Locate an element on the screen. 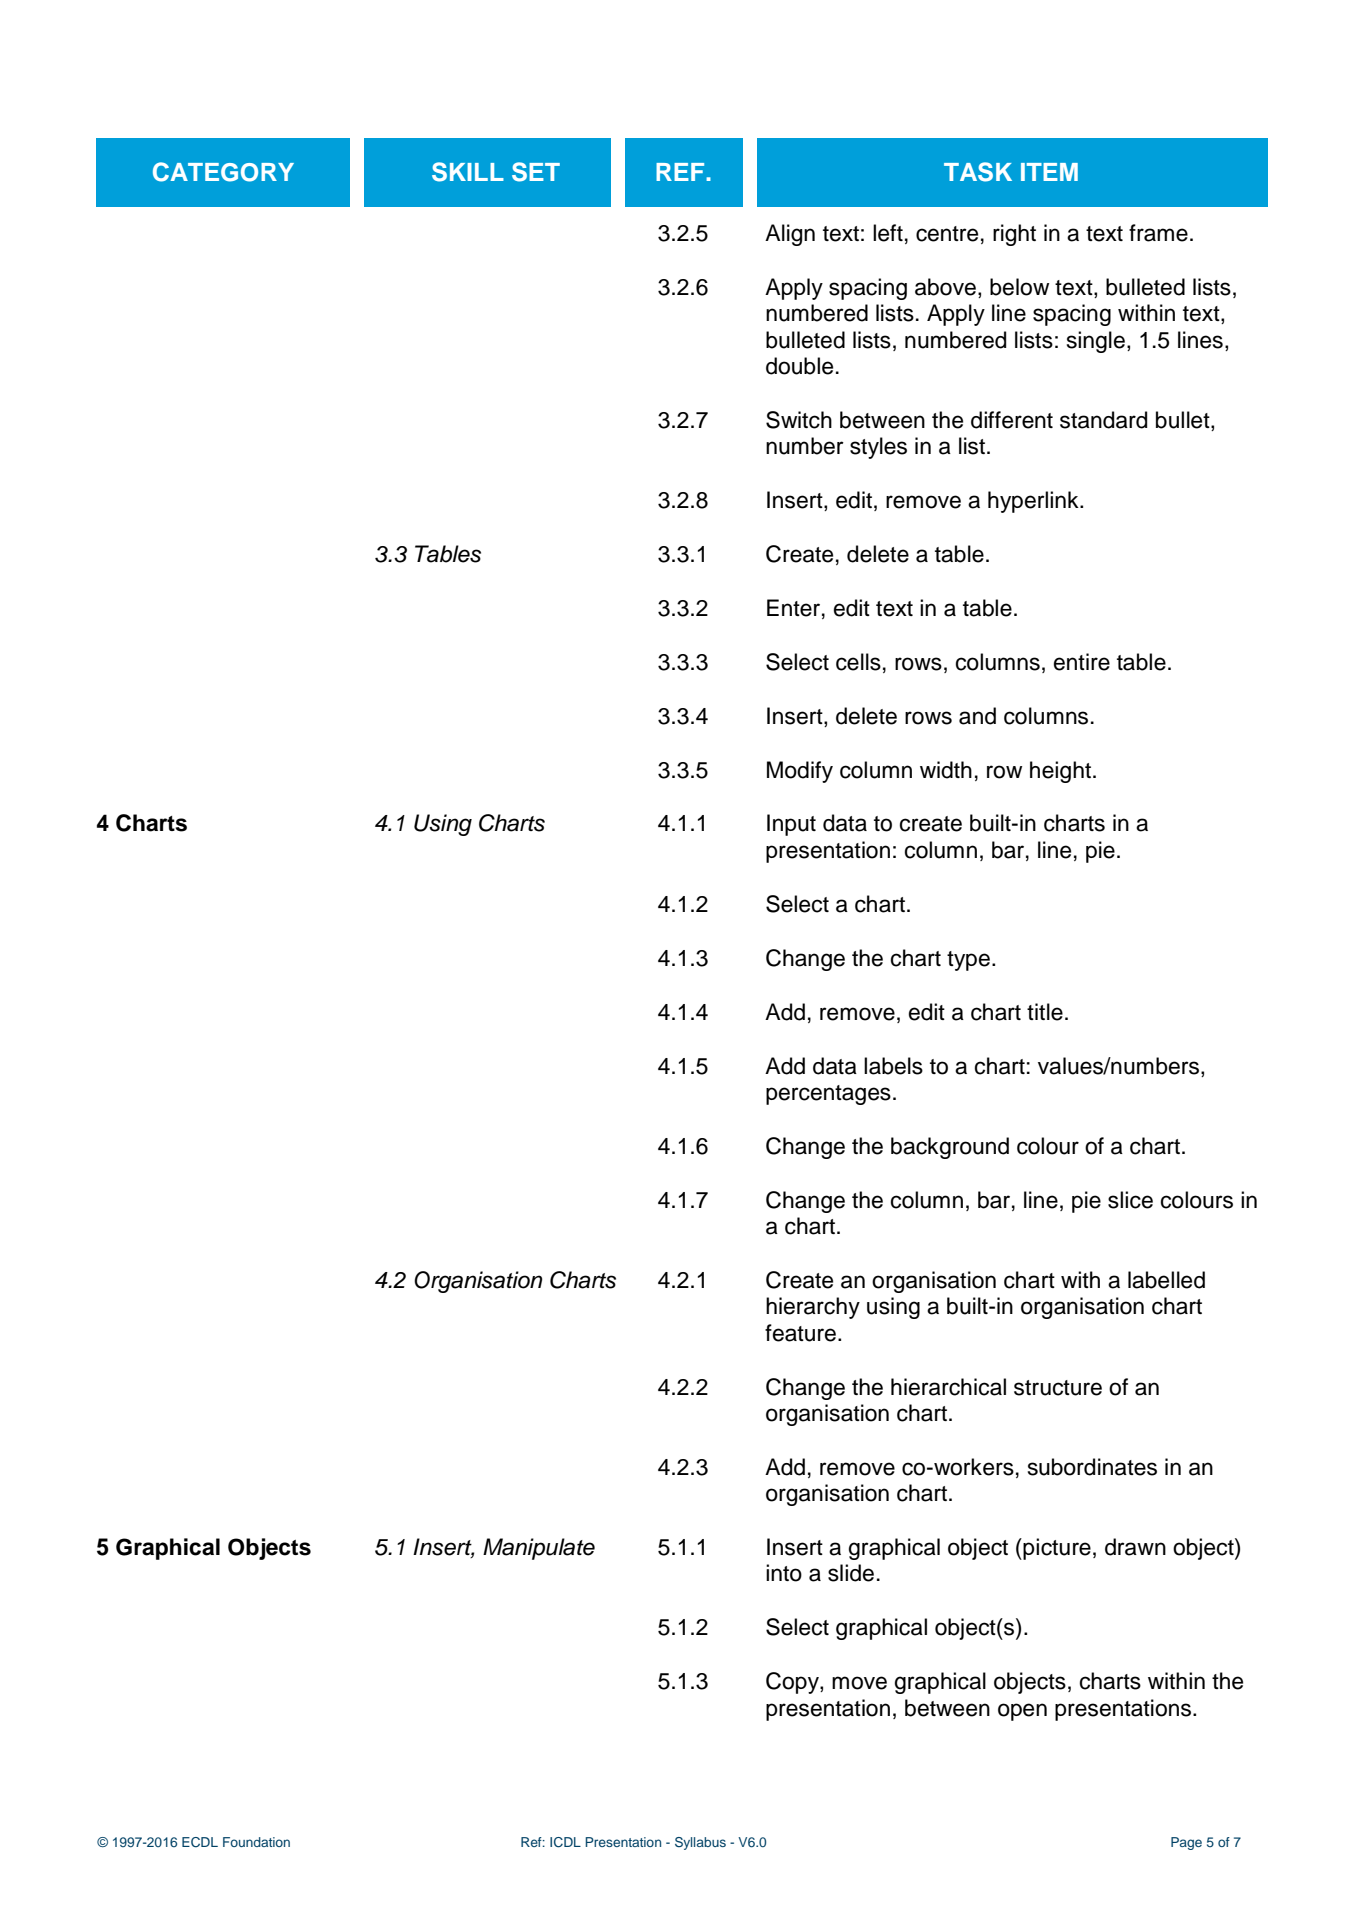 The width and height of the screenshot is (1365, 1931). Foundation is located at coordinates (256, 1842).
